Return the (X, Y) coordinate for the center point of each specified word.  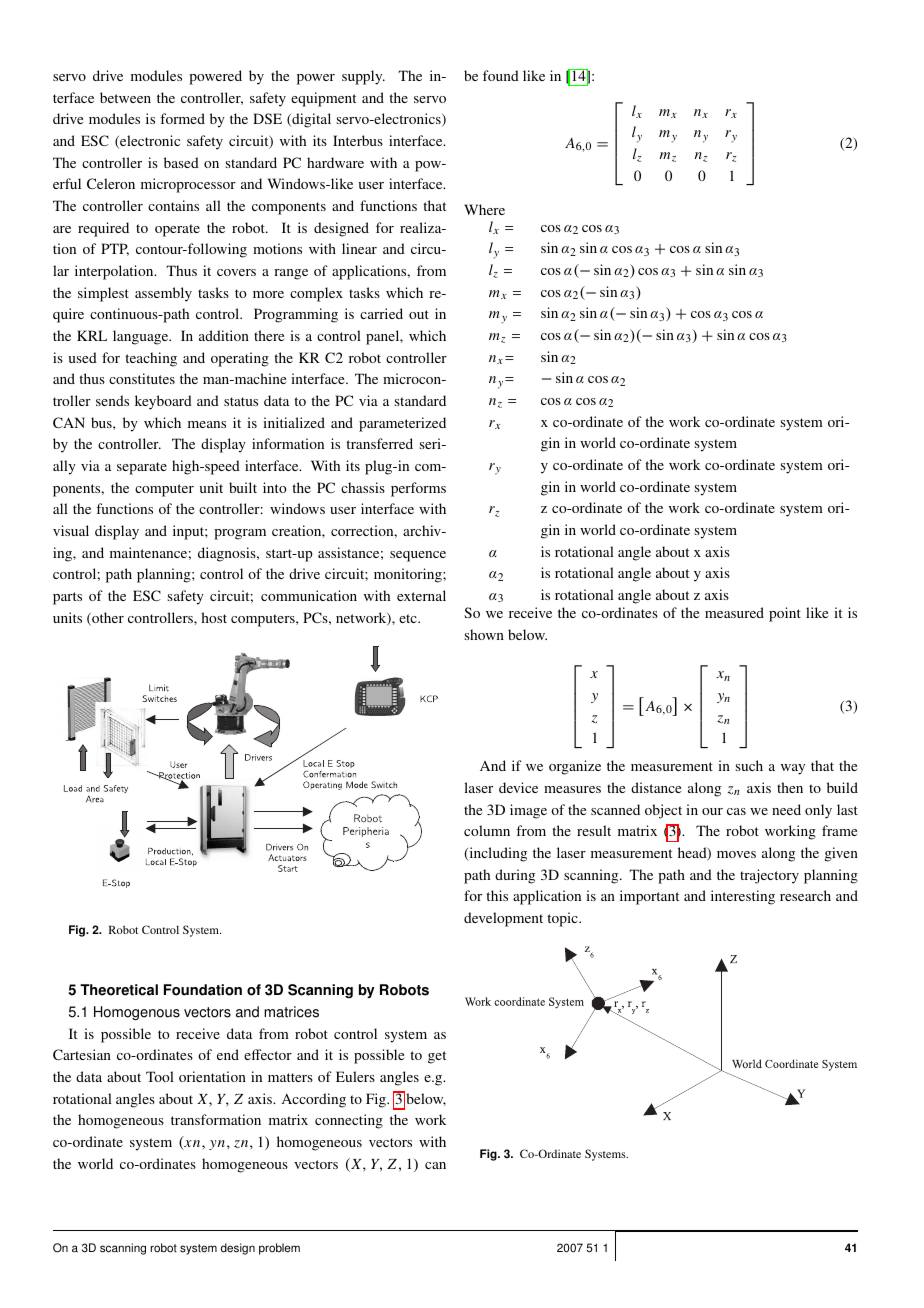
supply (363, 77)
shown (484, 634)
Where (484, 209)
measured (734, 612)
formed (182, 118)
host (214, 617)
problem (279, 1249)
